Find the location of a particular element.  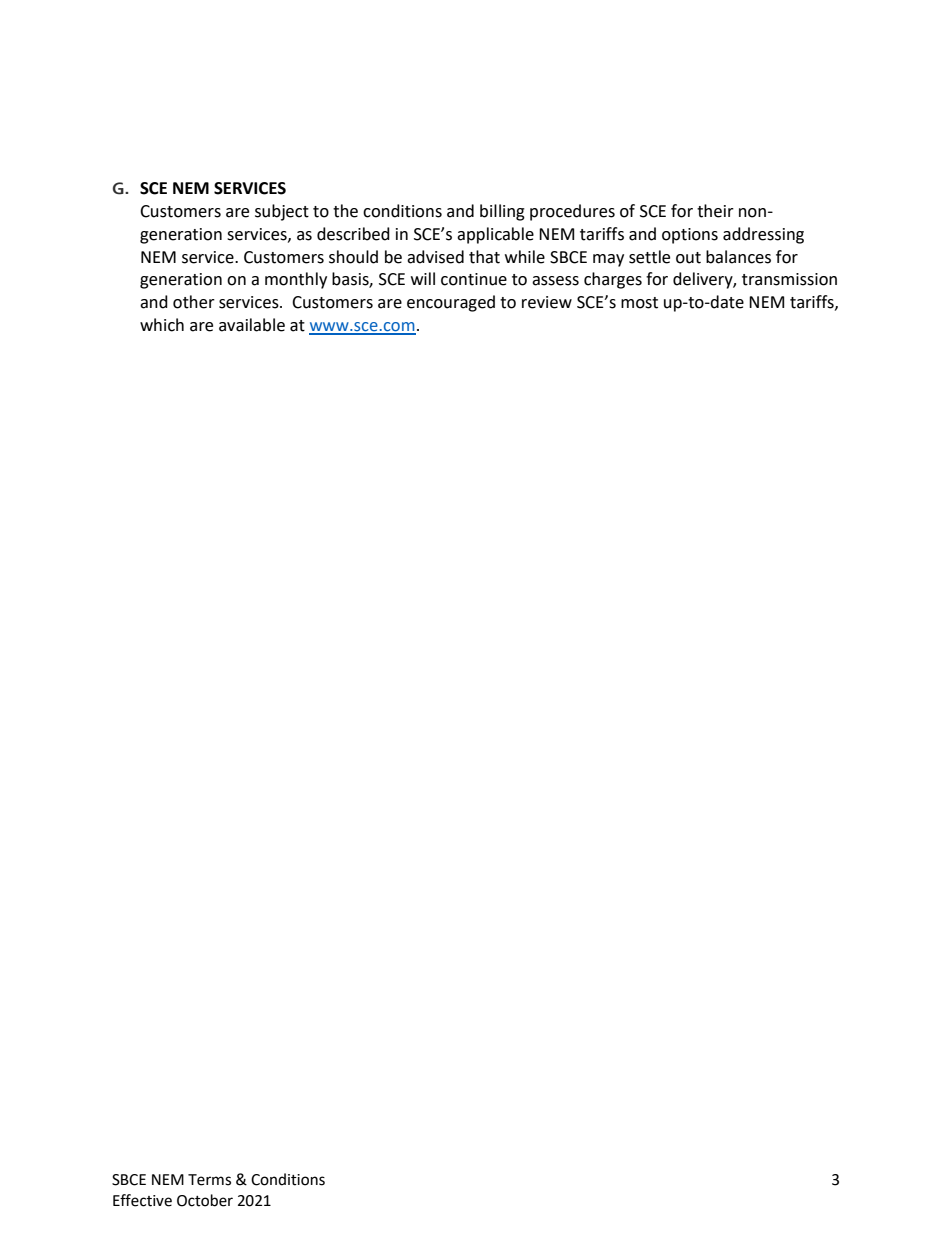

subject is located at coordinates (282, 212).
